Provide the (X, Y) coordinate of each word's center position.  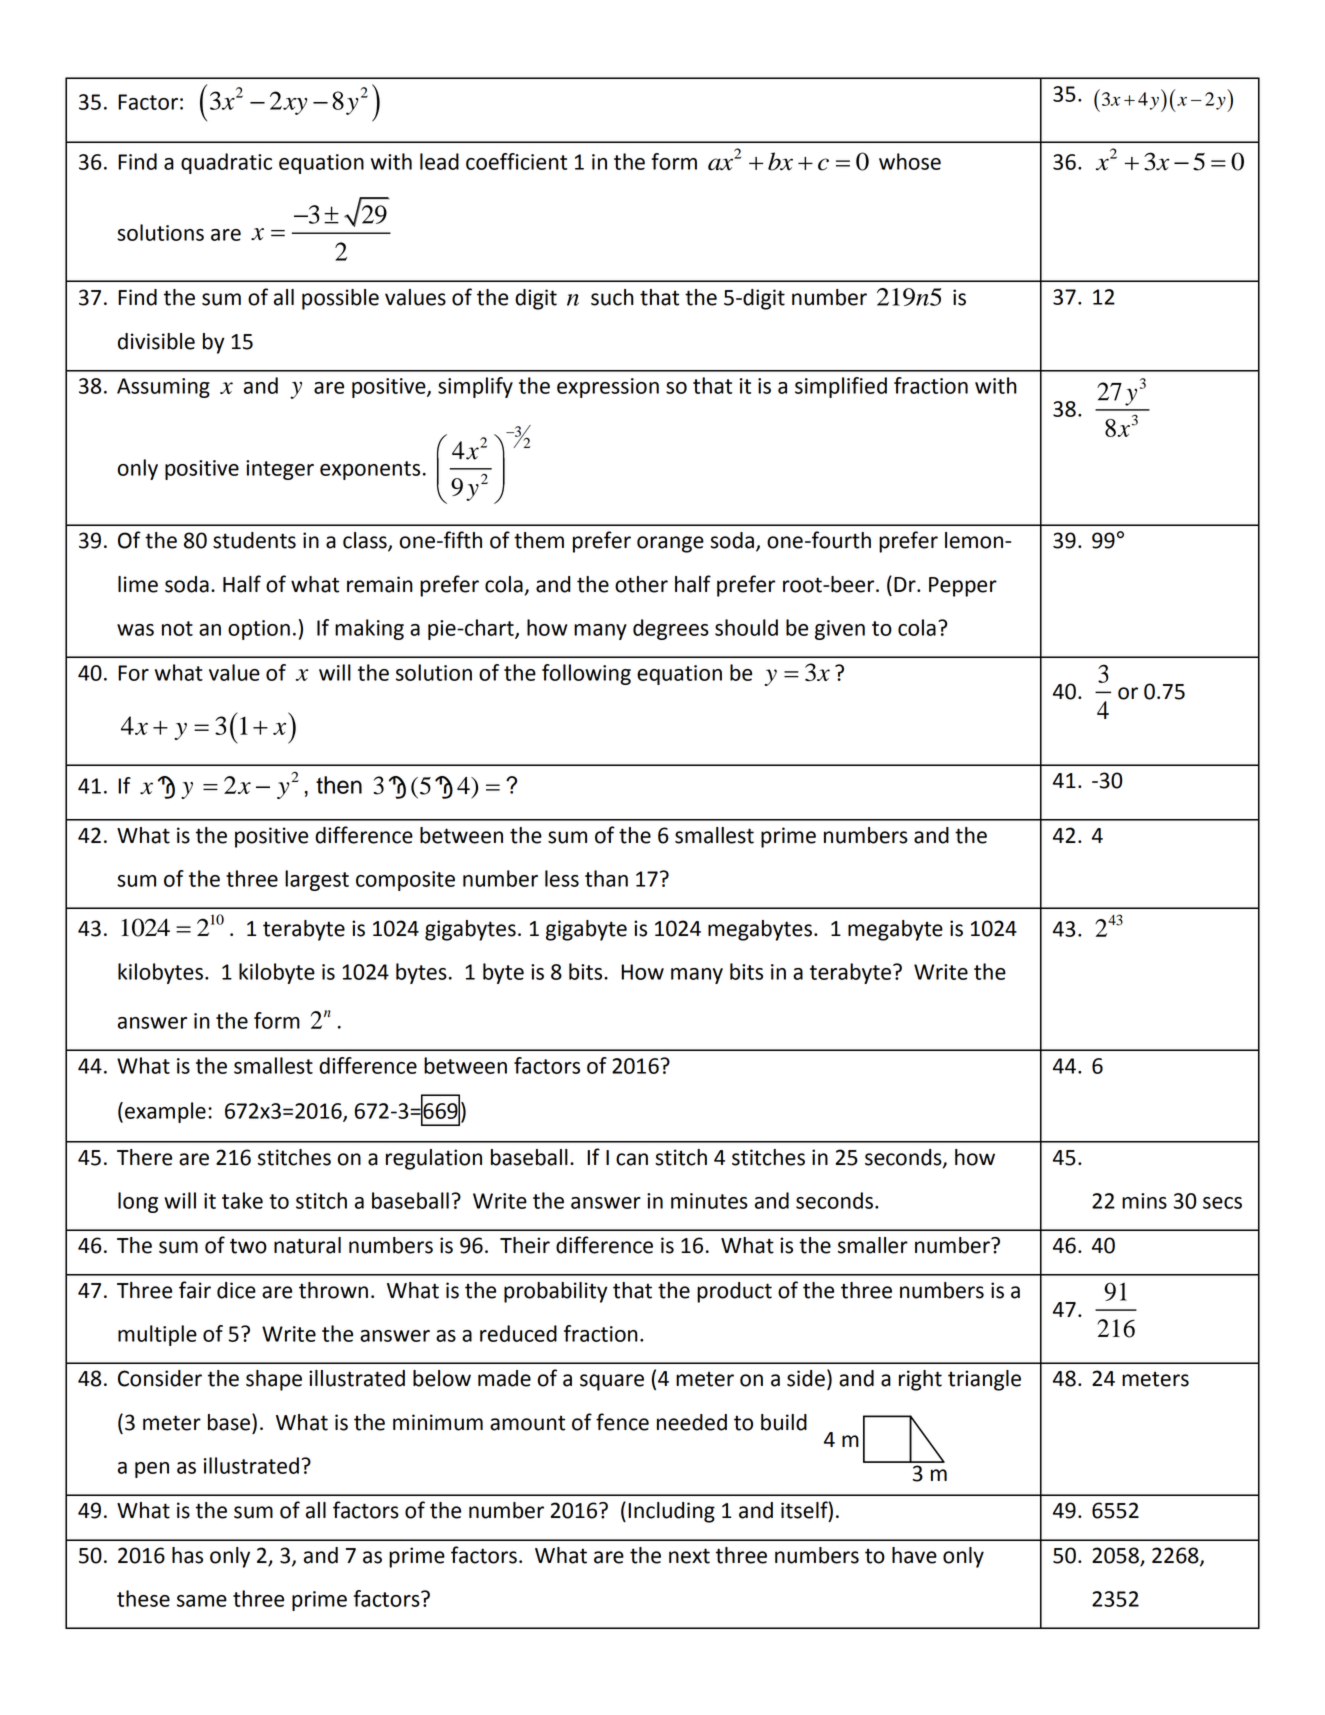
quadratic (226, 163)
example (165, 1112)
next (689, 1556)
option (259, 630)
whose (910, 161)
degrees (671, 629)
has (187, 1555)
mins (1144, 1201)
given (840, 630)
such (612, 297)
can (632, 1159)
